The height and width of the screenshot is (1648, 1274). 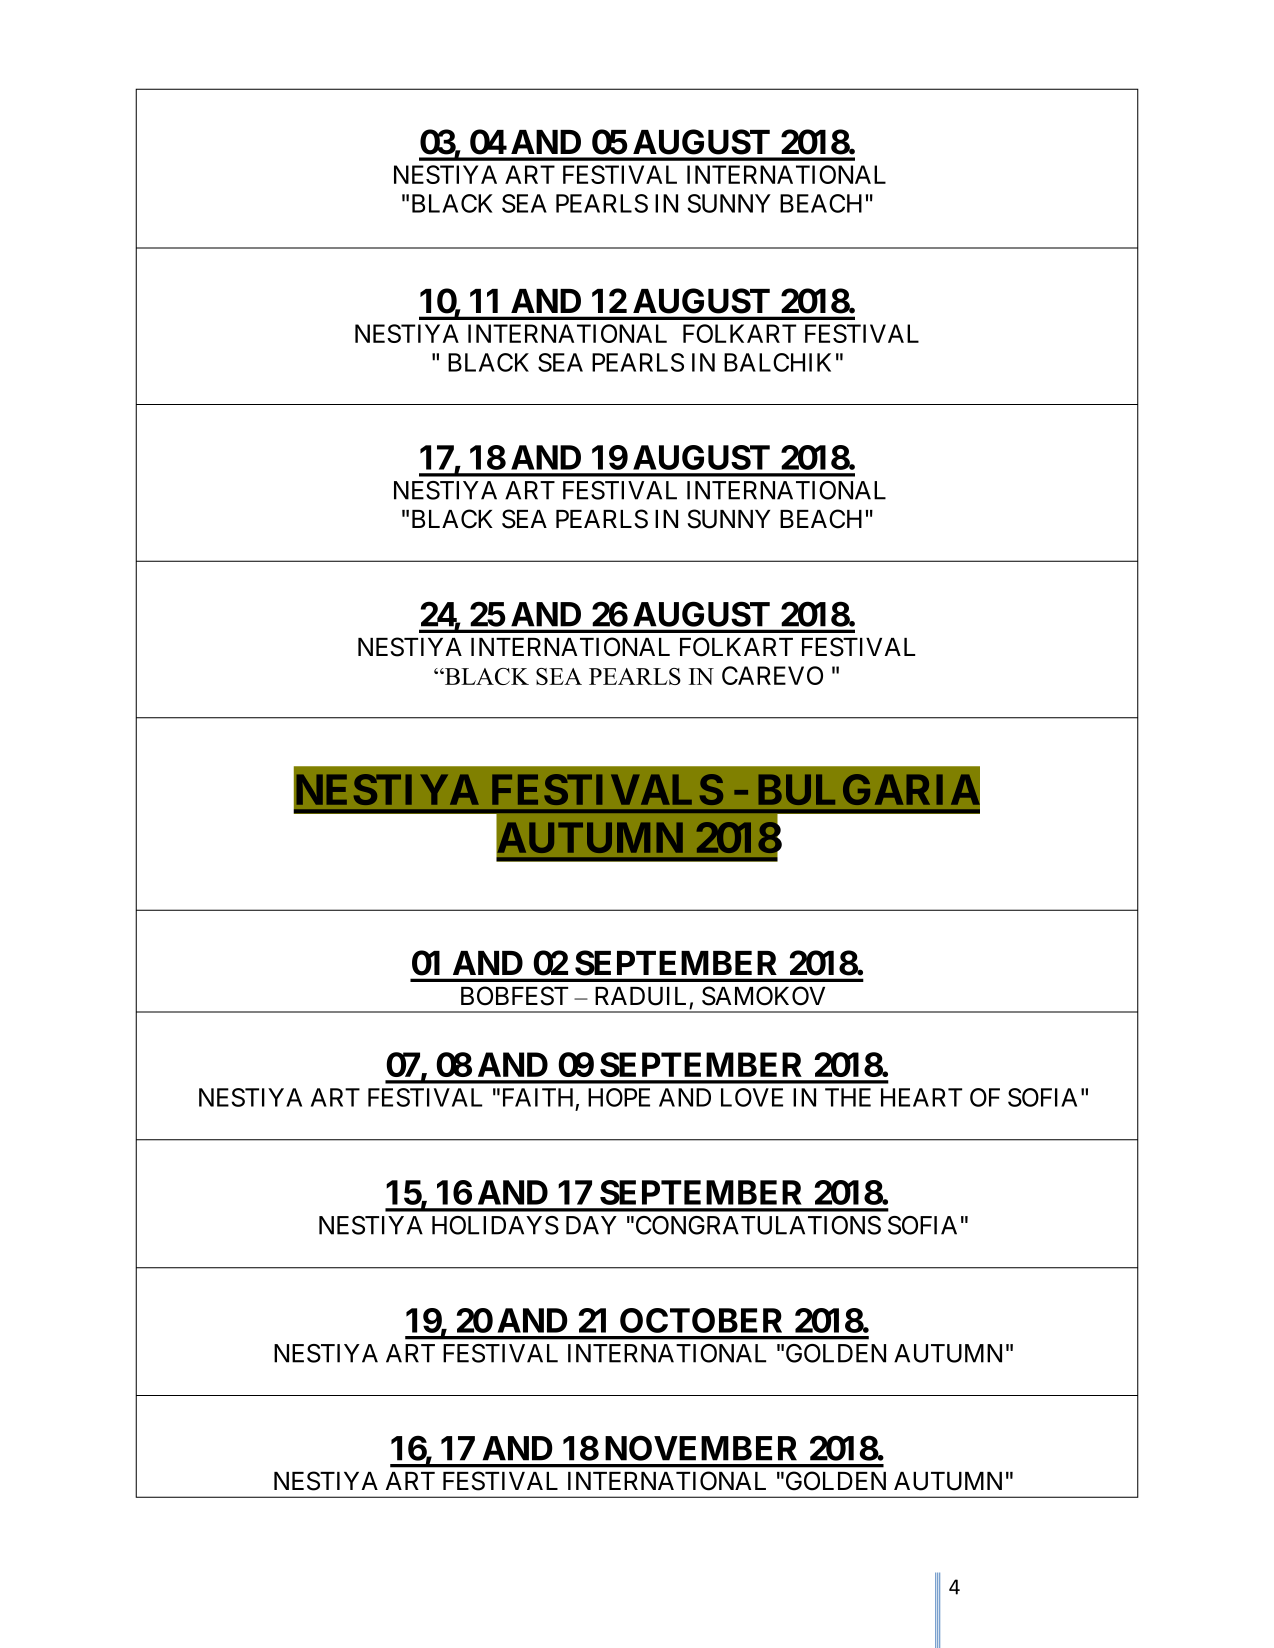 I want to click on NOVEMBER, so click(x=701, y=1448).
